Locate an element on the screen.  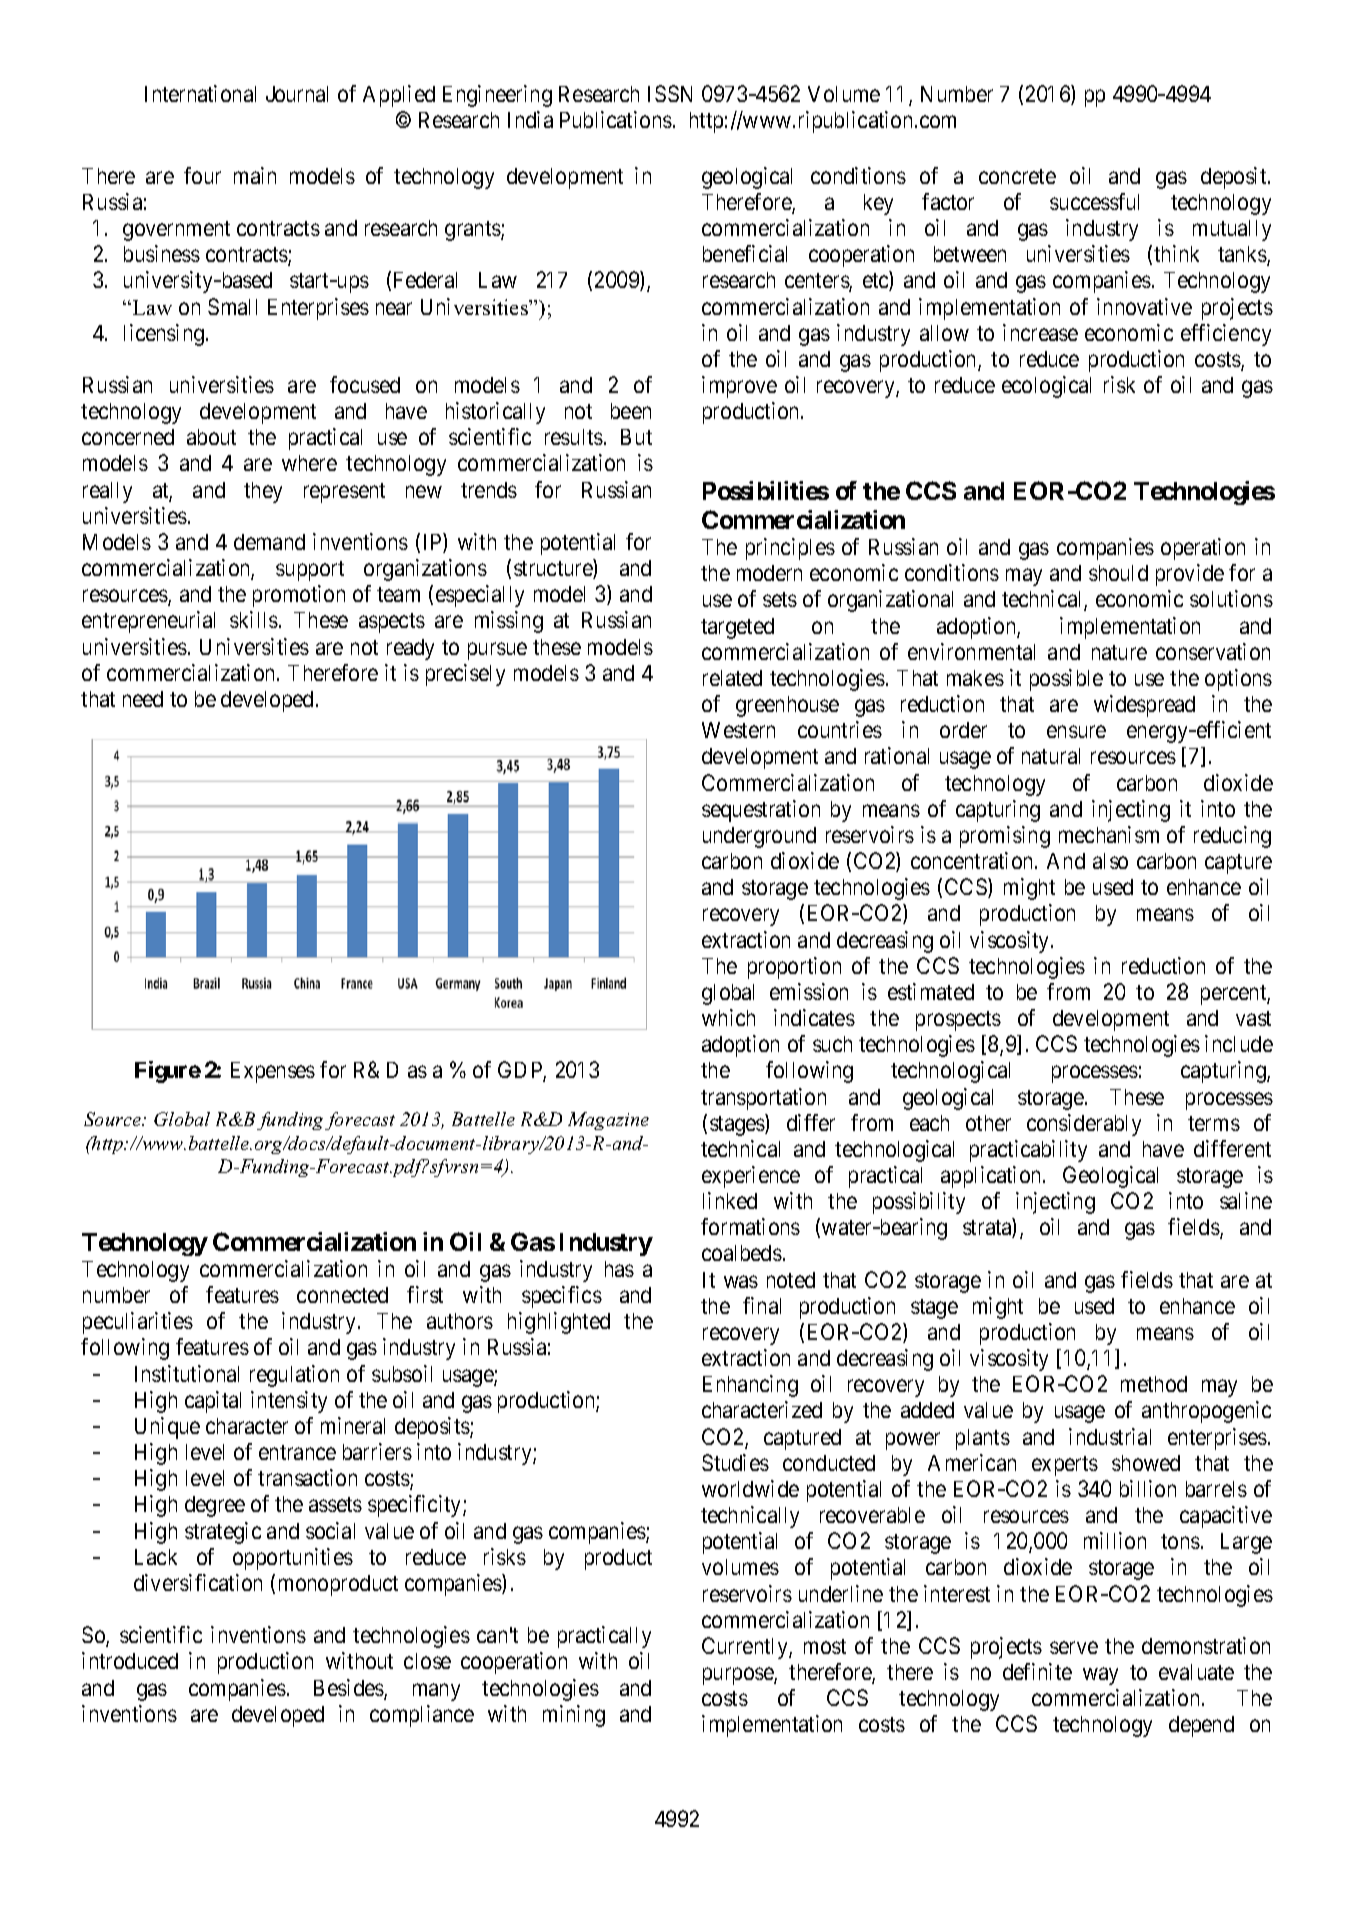
also is located at coordinates (1110, 861).
